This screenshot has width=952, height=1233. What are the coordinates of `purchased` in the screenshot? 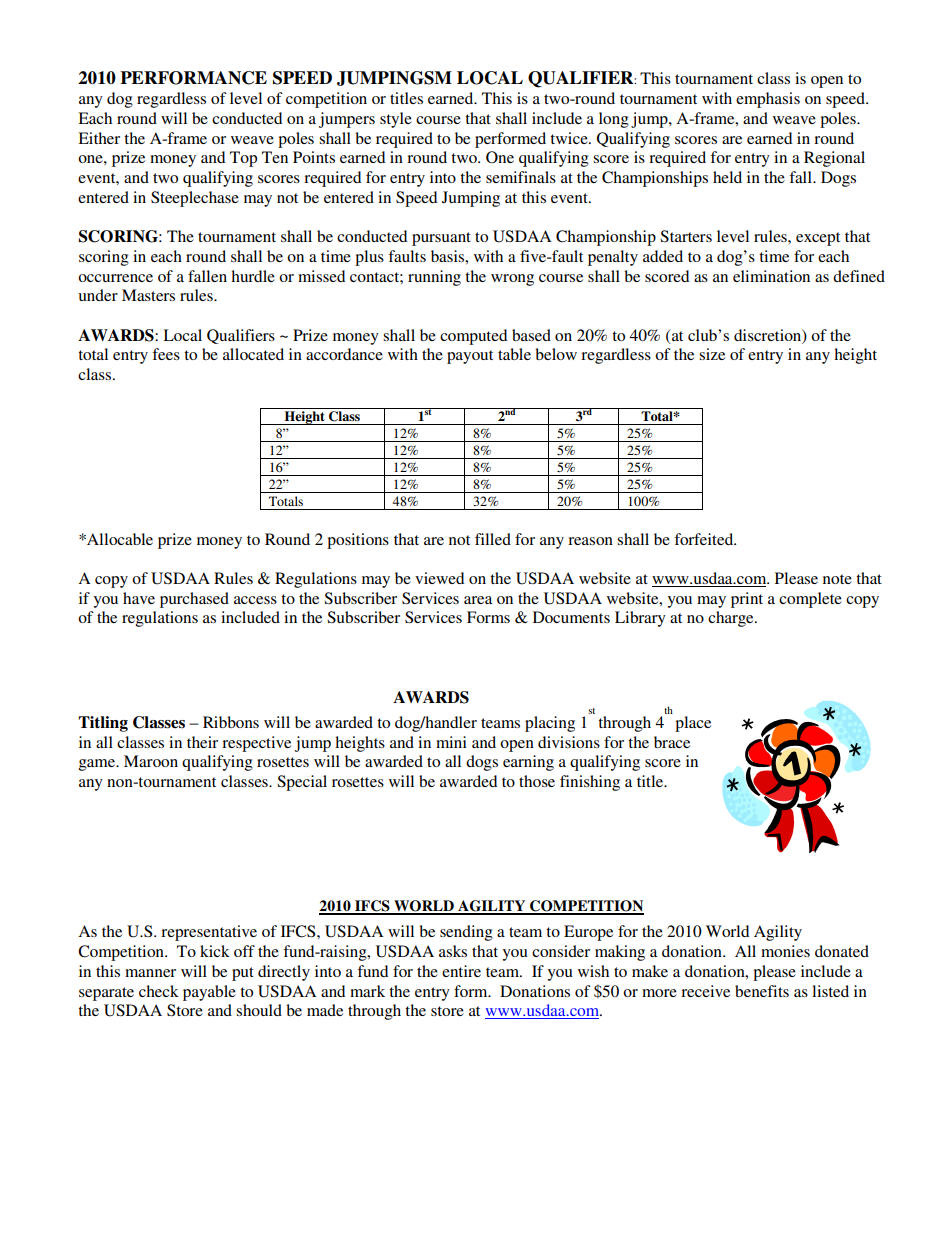 It's located at (194, 600).
